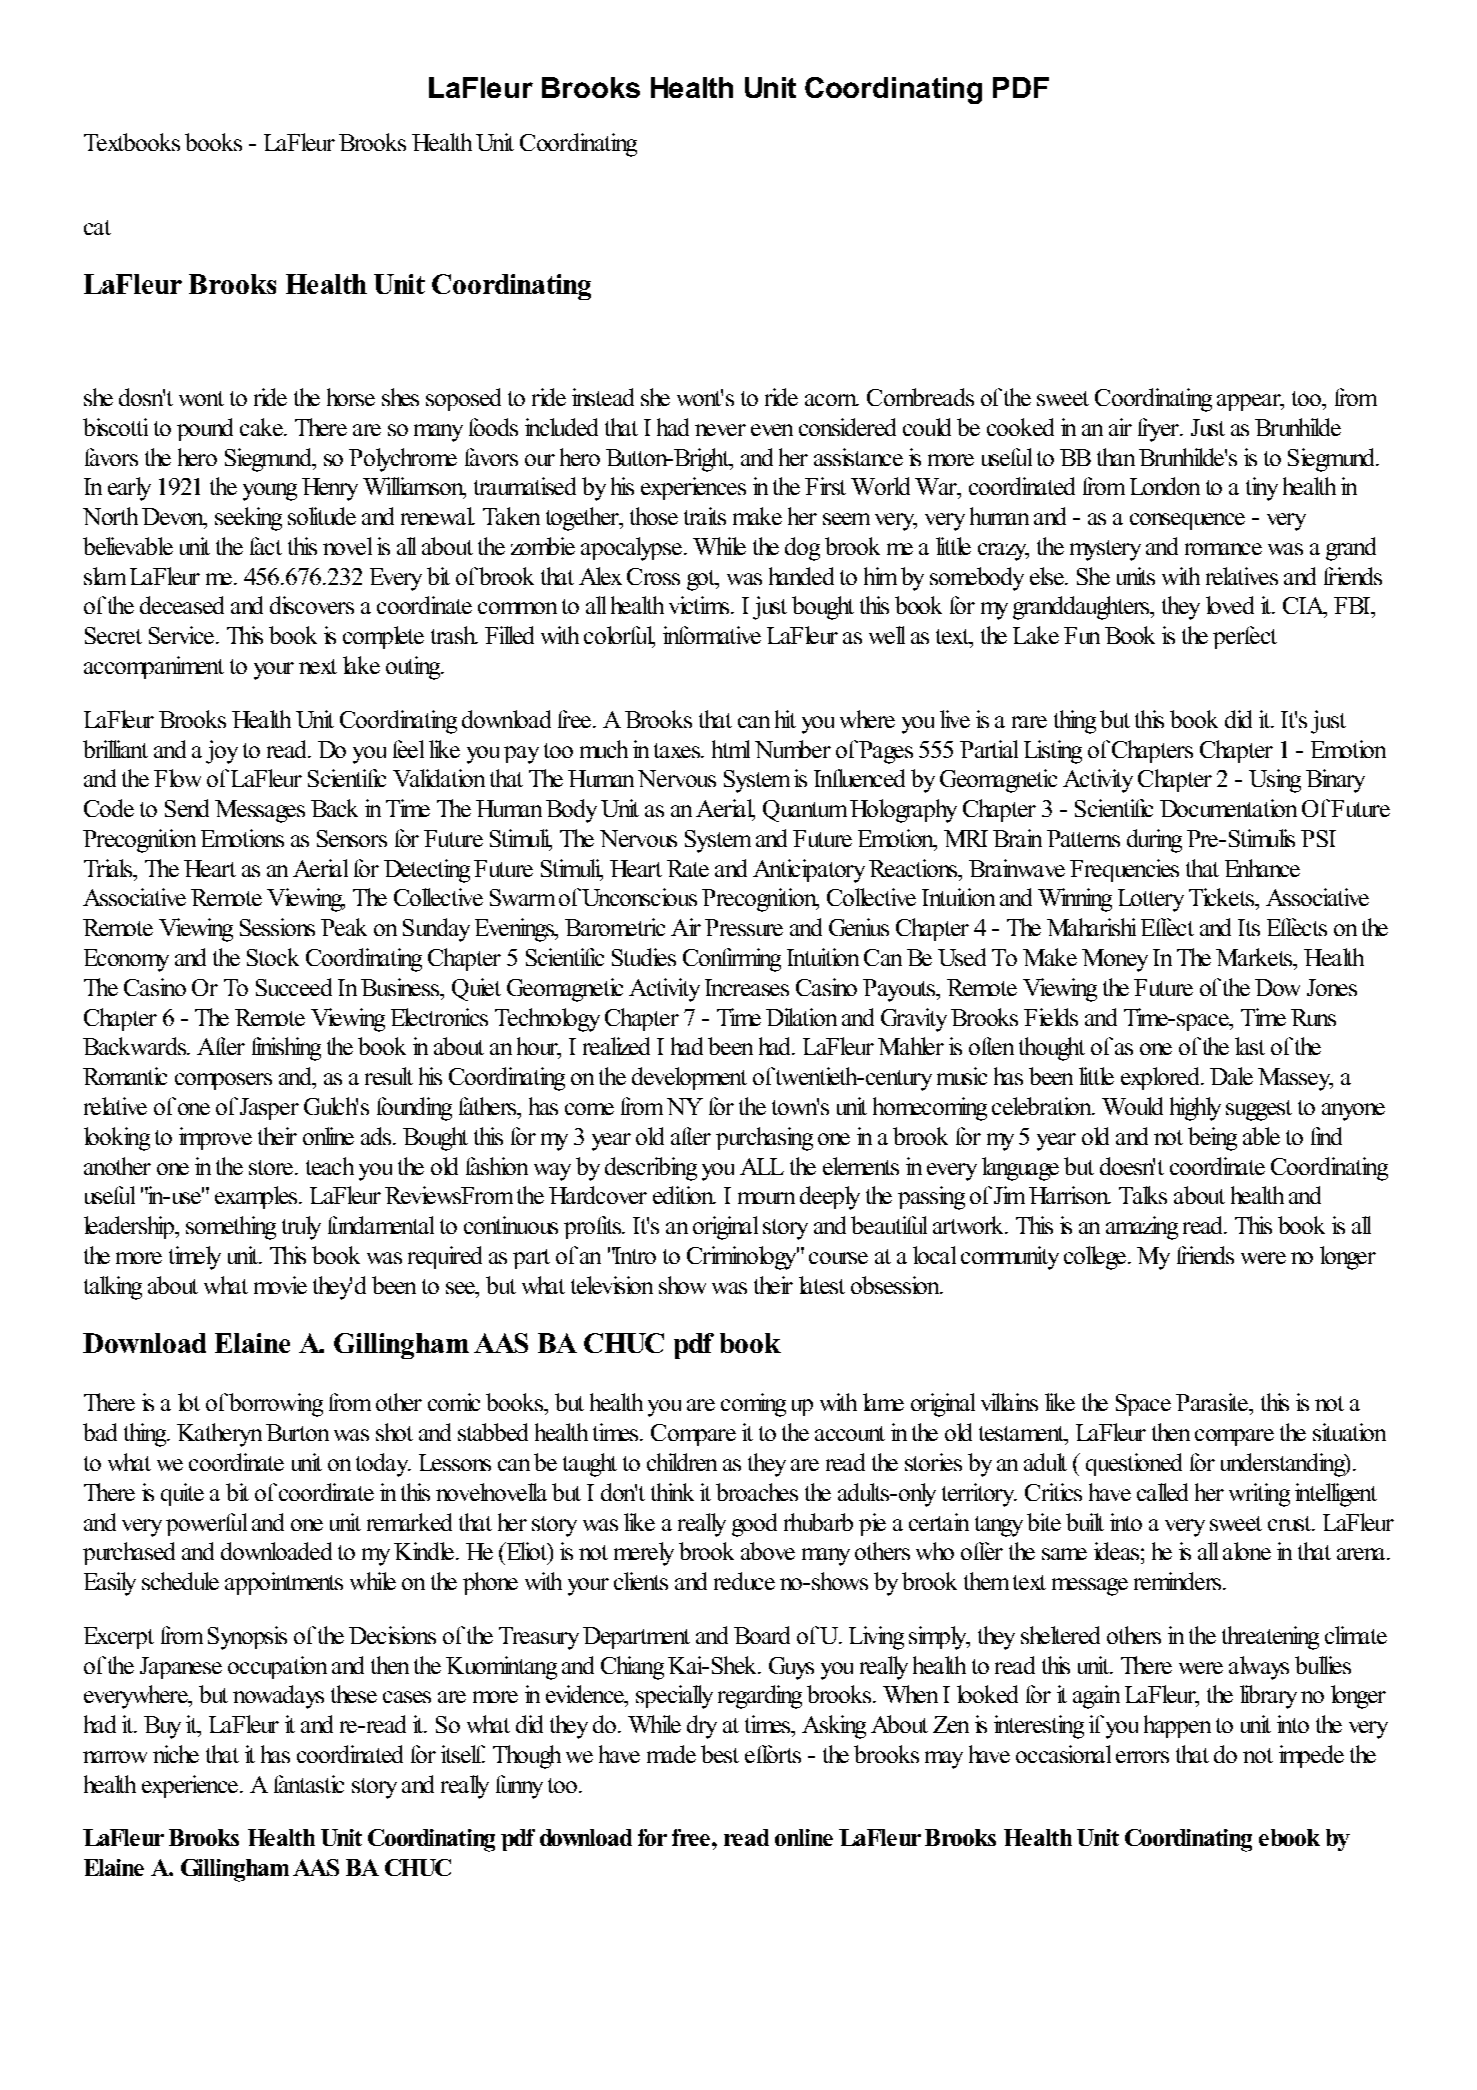  What do you see at coordinates (1177, 1726) in the document?
I see `happen` at bounding box center [1177, 1726].
